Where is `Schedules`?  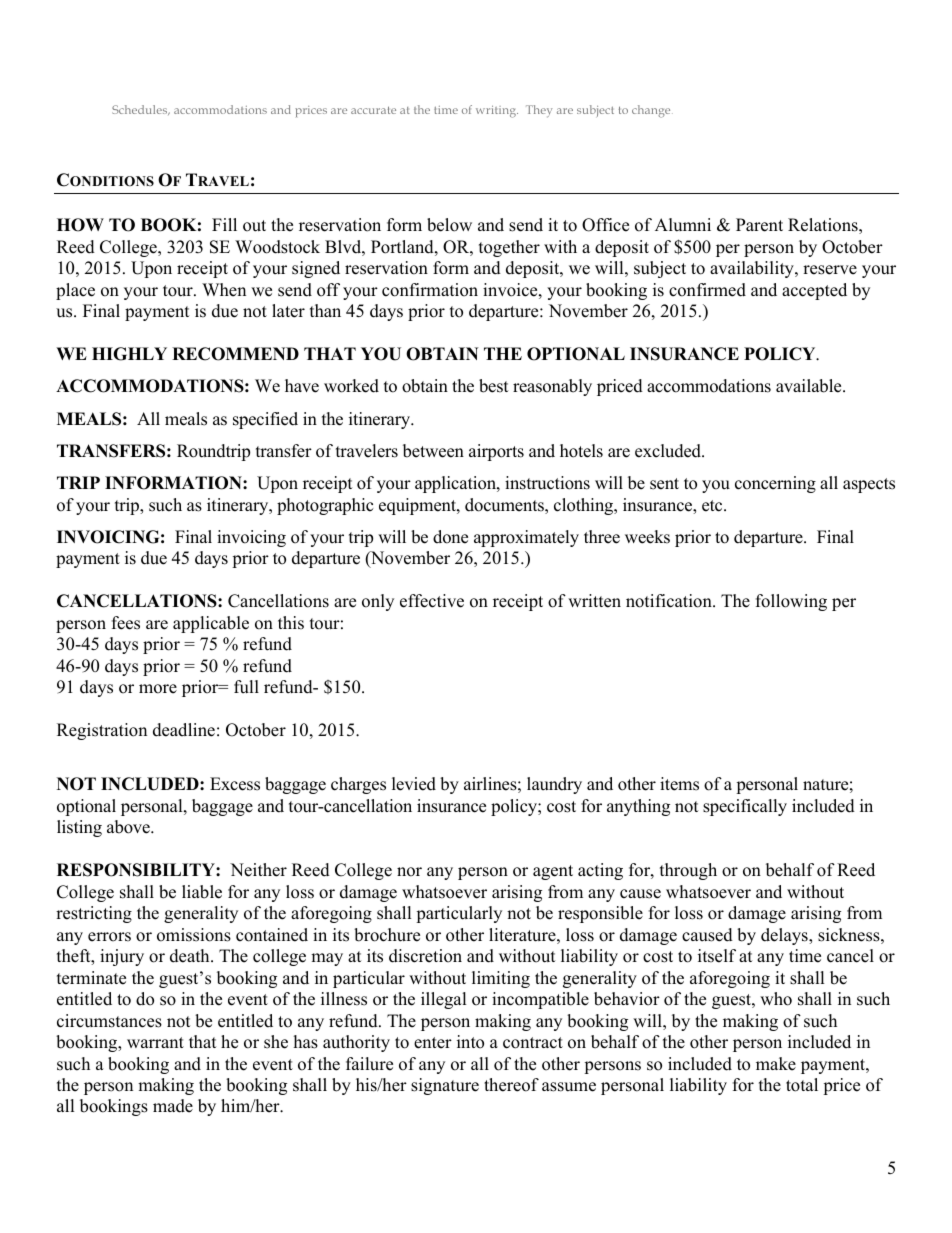 Schedules is located at coordinates (141, 110).
